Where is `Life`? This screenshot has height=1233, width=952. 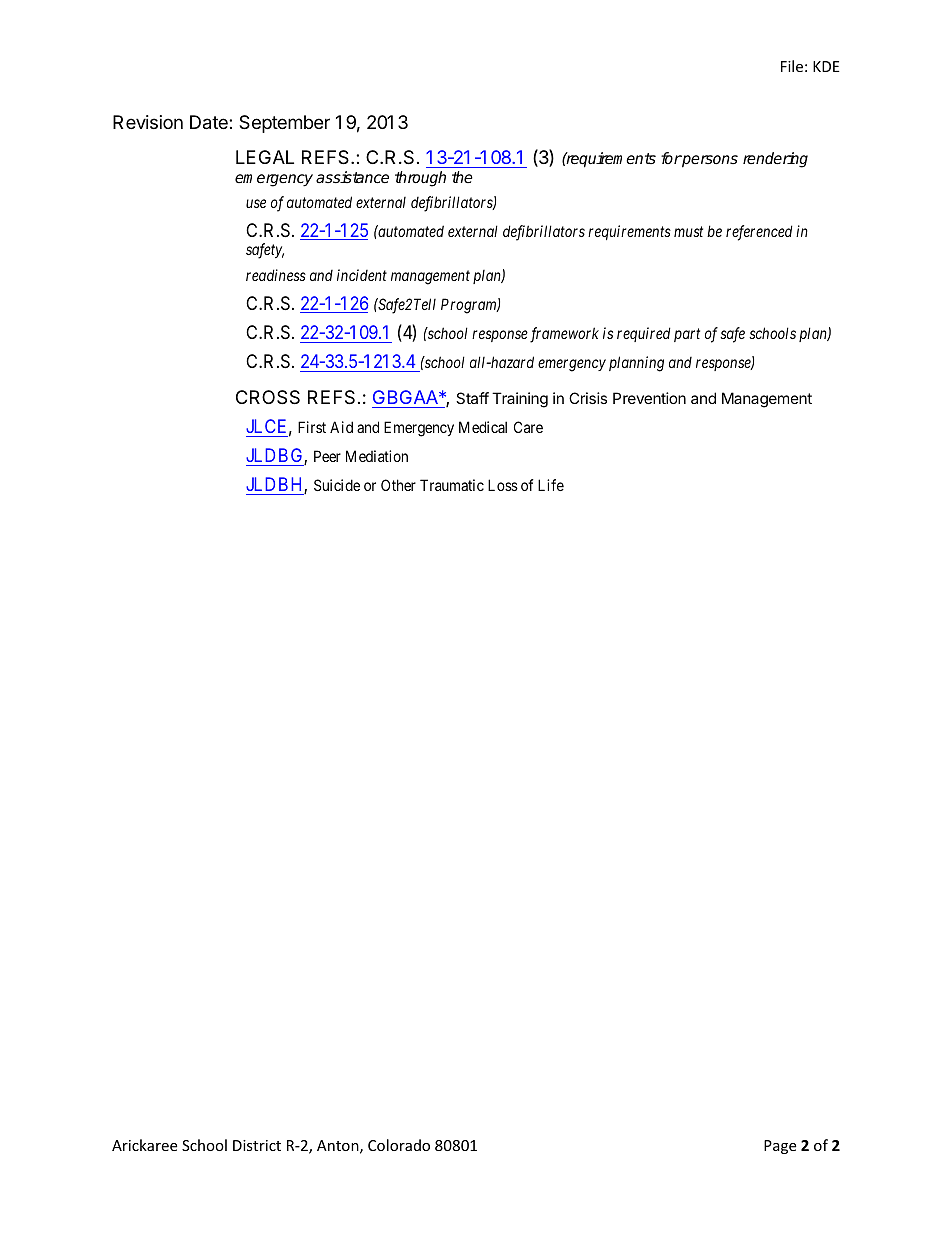 Life is located at coordinates (551, 485).
